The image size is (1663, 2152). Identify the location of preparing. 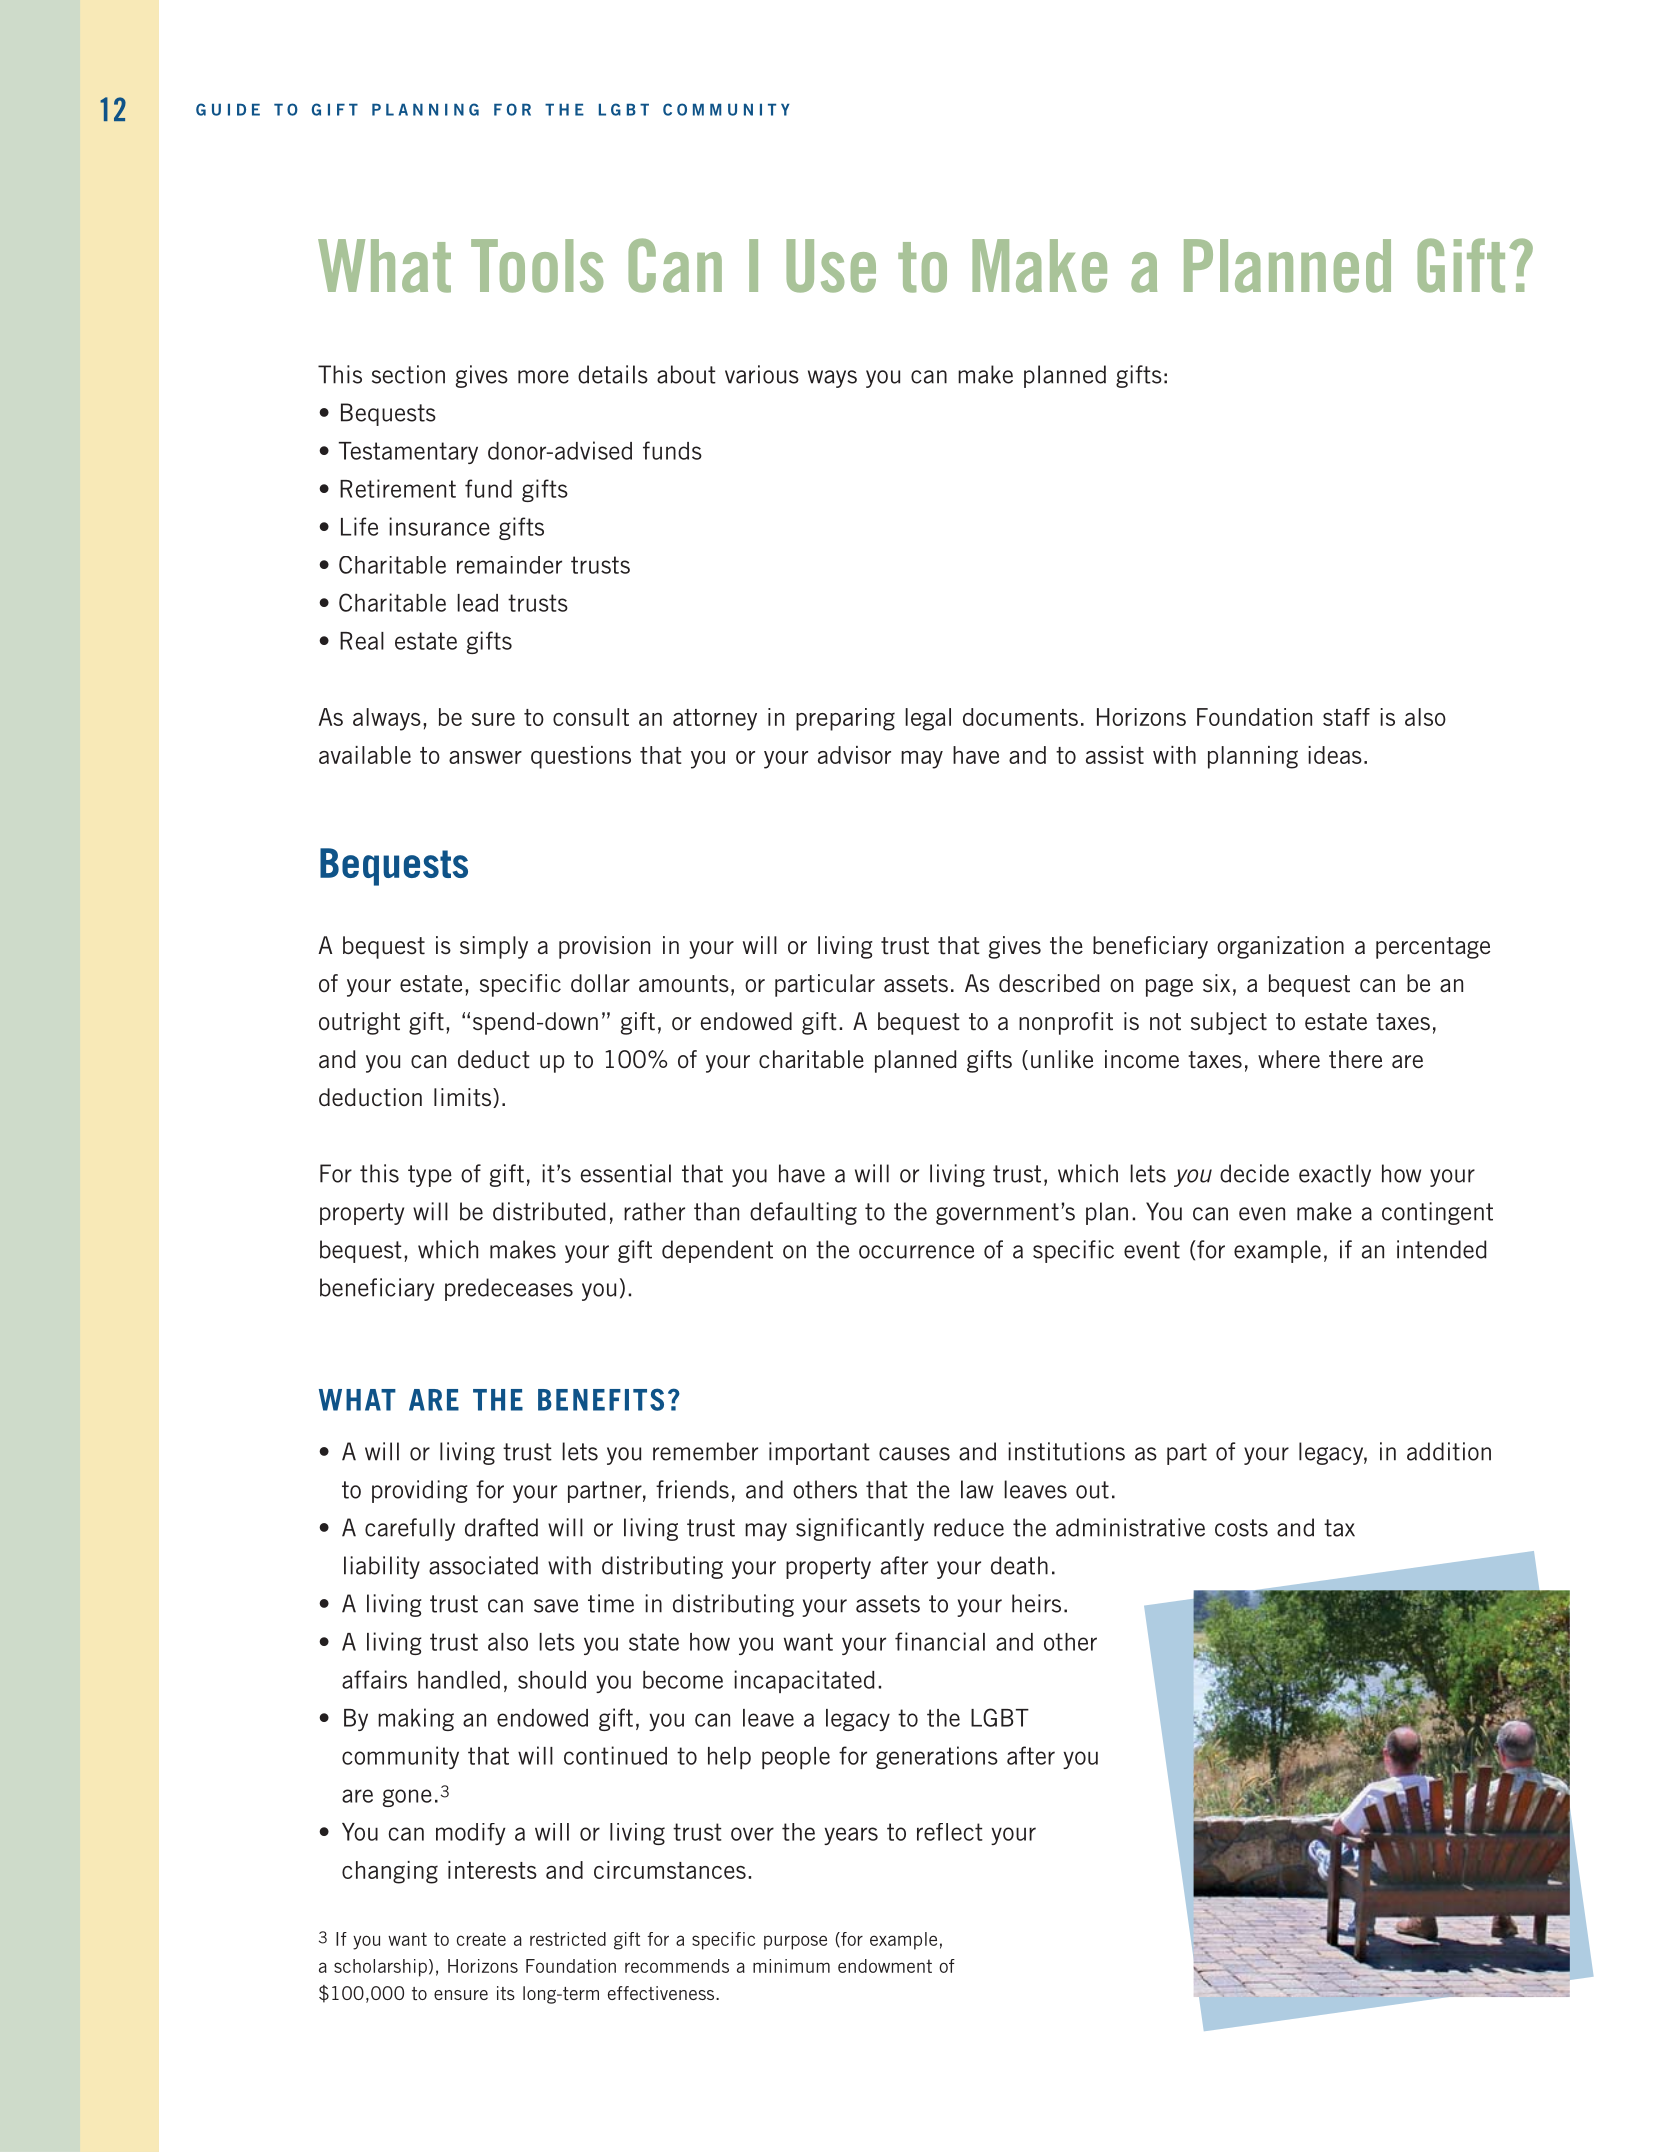
(845, 719).
